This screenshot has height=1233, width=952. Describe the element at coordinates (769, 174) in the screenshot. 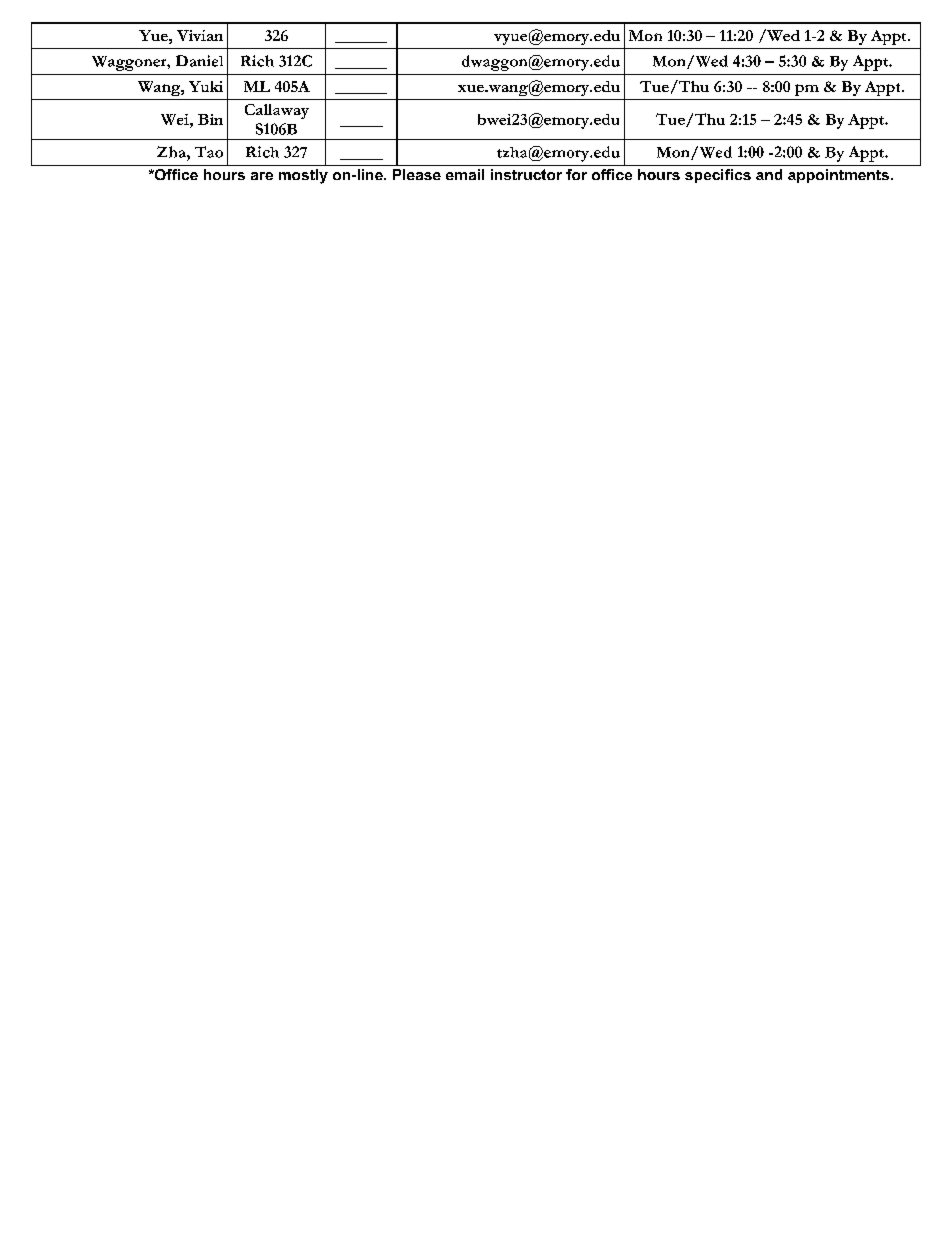

I see `and` at that location.
